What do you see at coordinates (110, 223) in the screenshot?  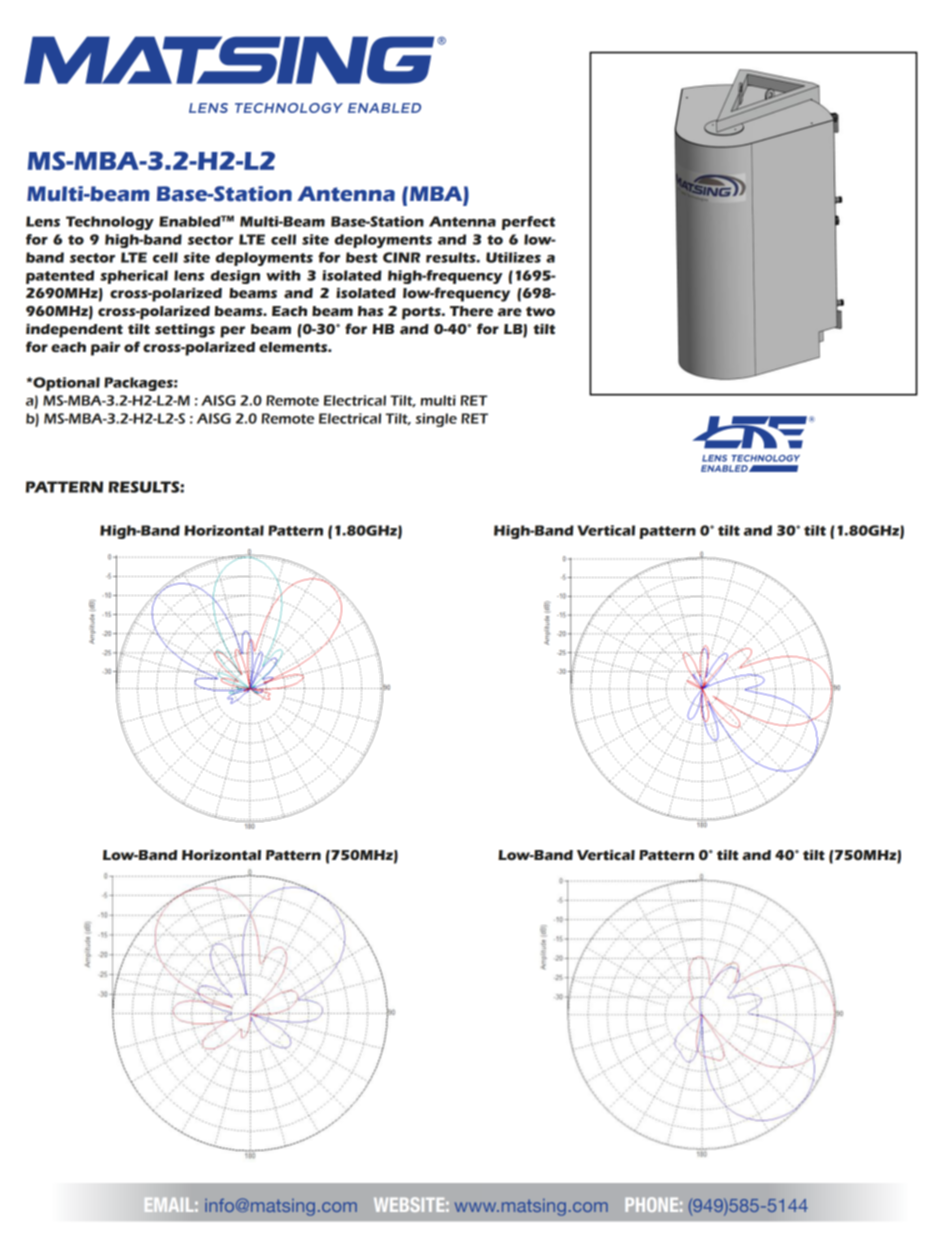 I see `Technology` at bounding box center [110, 223].
